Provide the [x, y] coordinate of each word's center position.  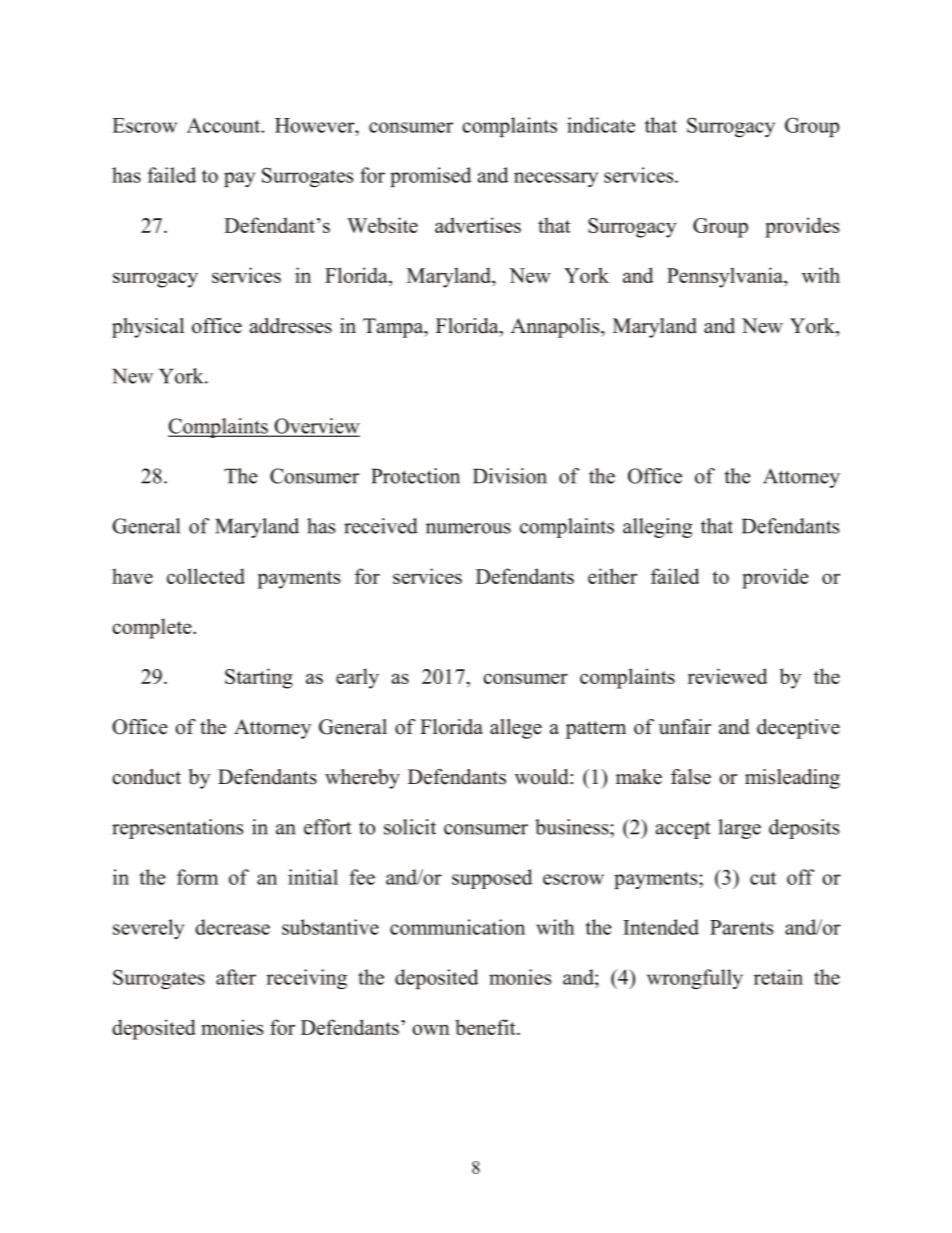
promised [430, 177]
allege [516, 729]
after [236, 977]
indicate [601, 125]
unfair [685, 727]
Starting [259, 678]
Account [225, 125]
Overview [316, 427]
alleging [657, 528]
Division [510, 476]
